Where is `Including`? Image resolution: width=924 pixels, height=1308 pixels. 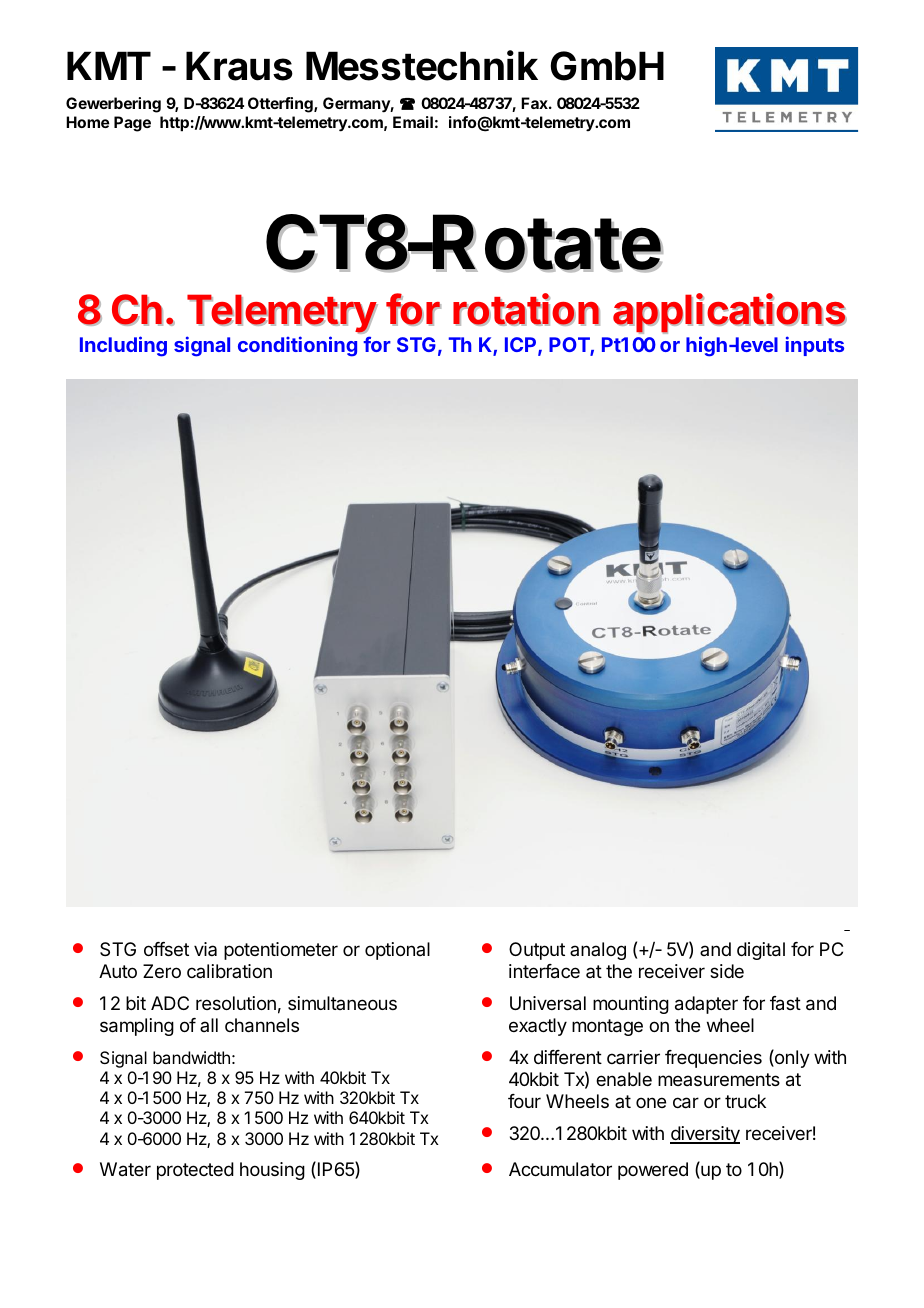 Including is located at coordinates (123, 346).
